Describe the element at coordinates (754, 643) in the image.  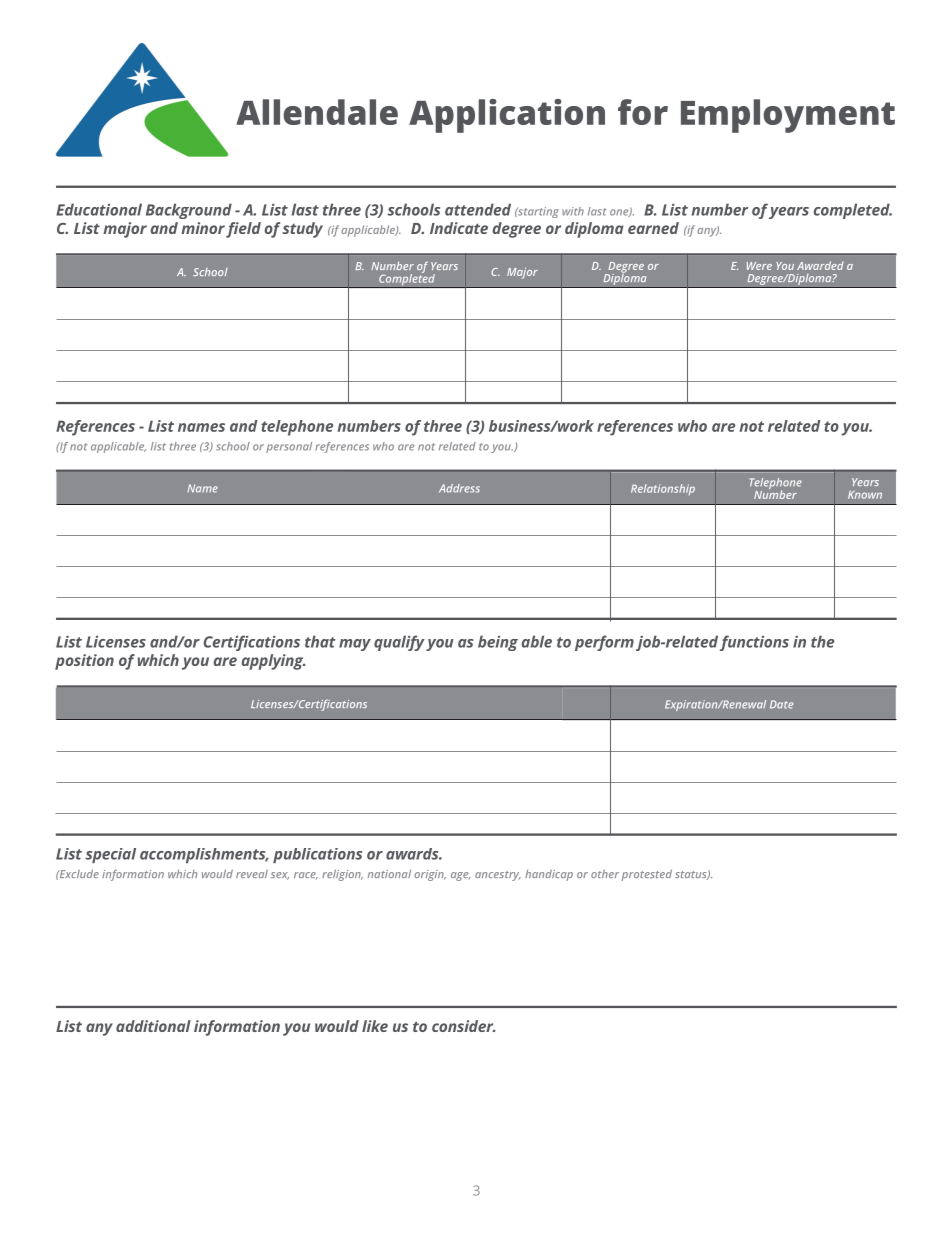
I see `functions` at that location.
